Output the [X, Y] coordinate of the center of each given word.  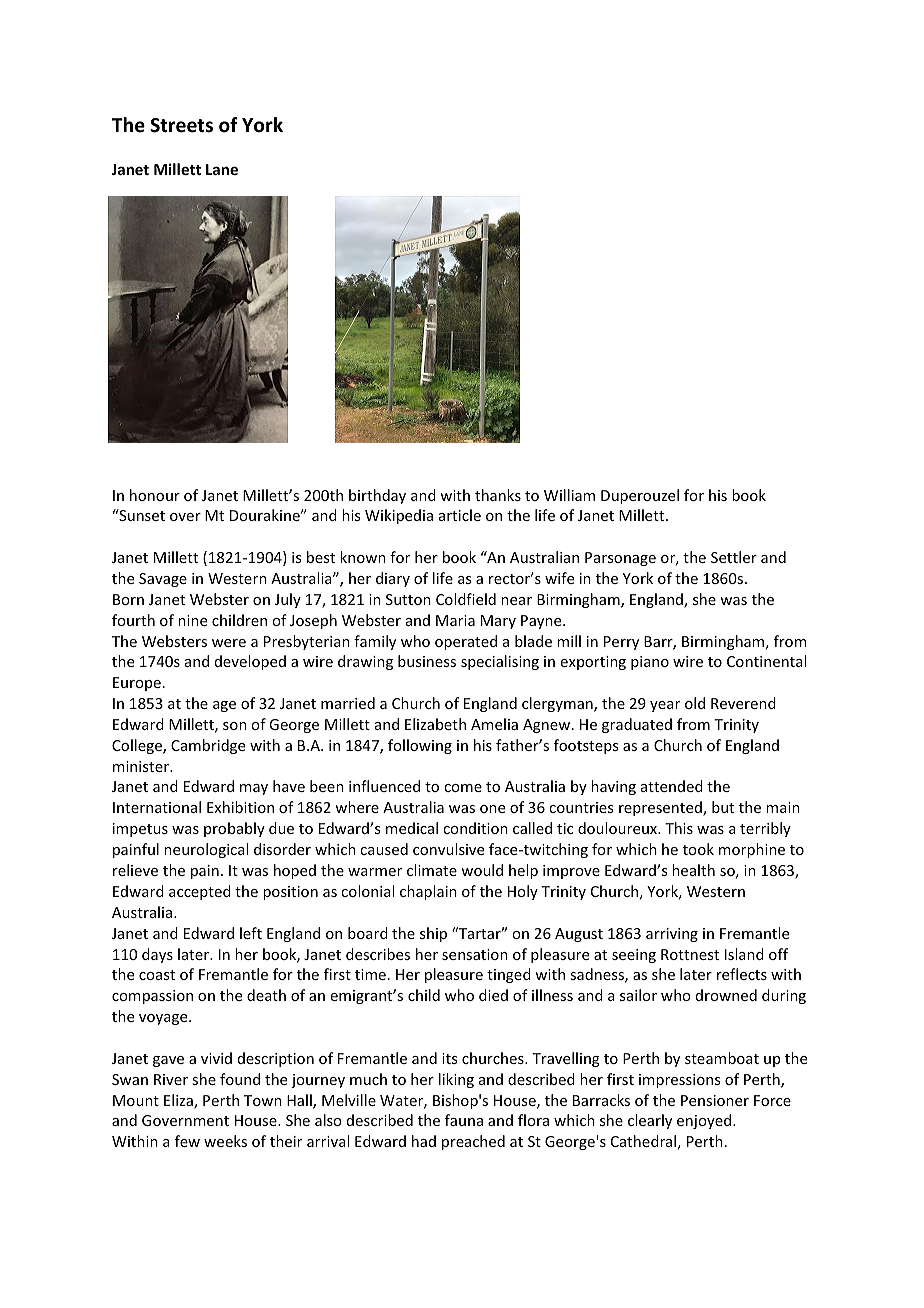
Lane [222, 169]
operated [466, 642]
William [569, 495]
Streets [181, 125]
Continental [766, 661]
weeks [225, 1141]
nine [192, 620]
